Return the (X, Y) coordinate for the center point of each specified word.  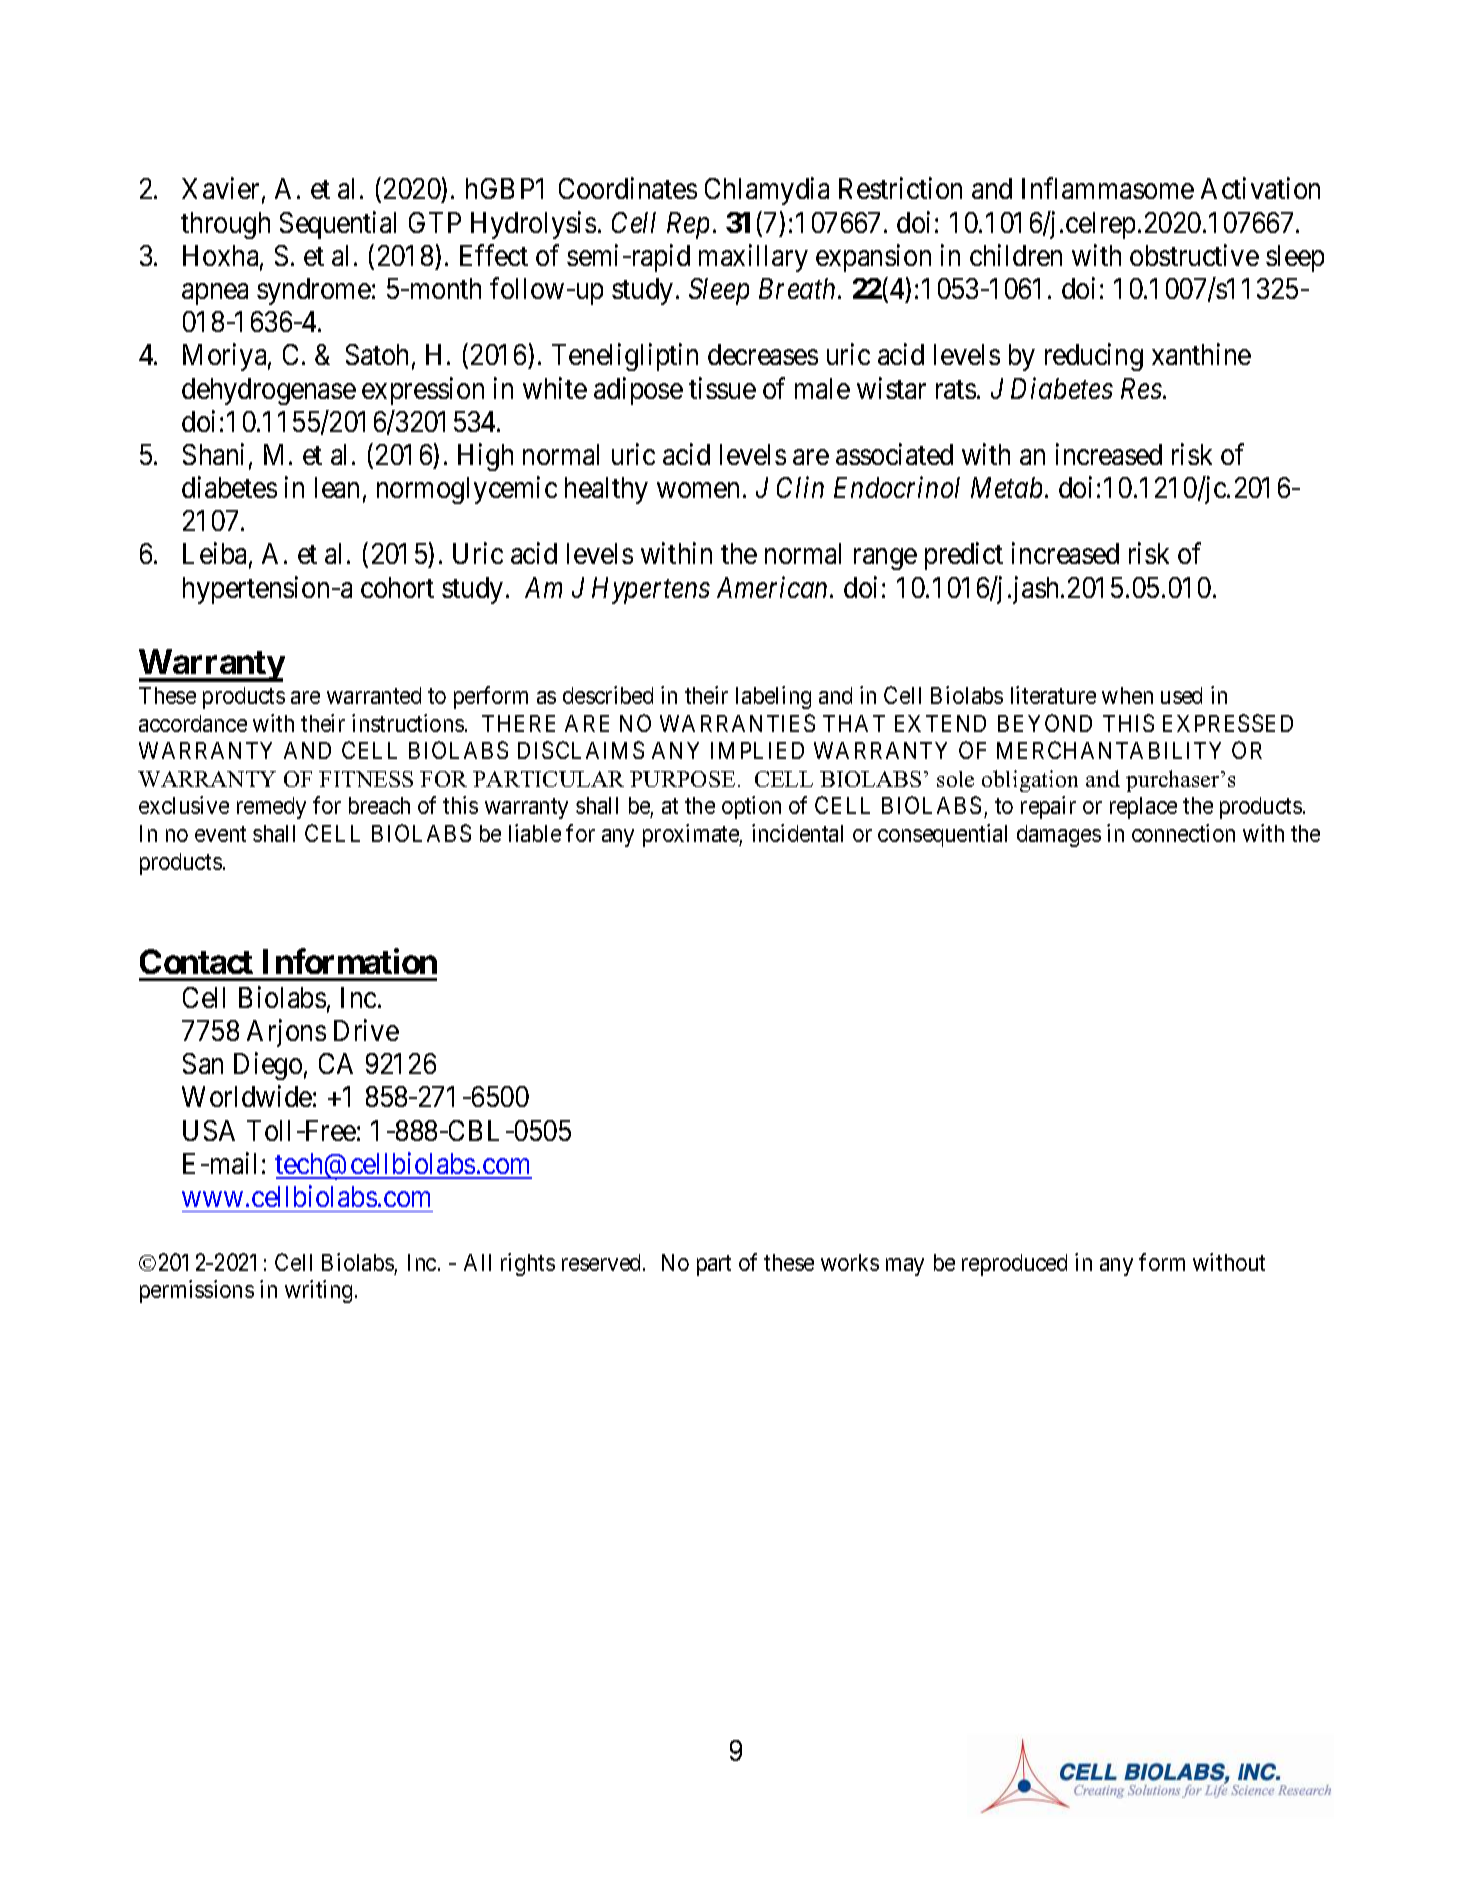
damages (1059, 836)
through (225, 225)
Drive (366, 1030)
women (698, 490)
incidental (797, 833)
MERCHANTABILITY (1109, 750)
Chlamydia (767, 191)
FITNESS (366, 779)
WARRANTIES (737, 723)
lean (337, 487)
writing (318, 1291)
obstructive (1194, 255)
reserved (603, 1262)
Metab (1006, 487)
